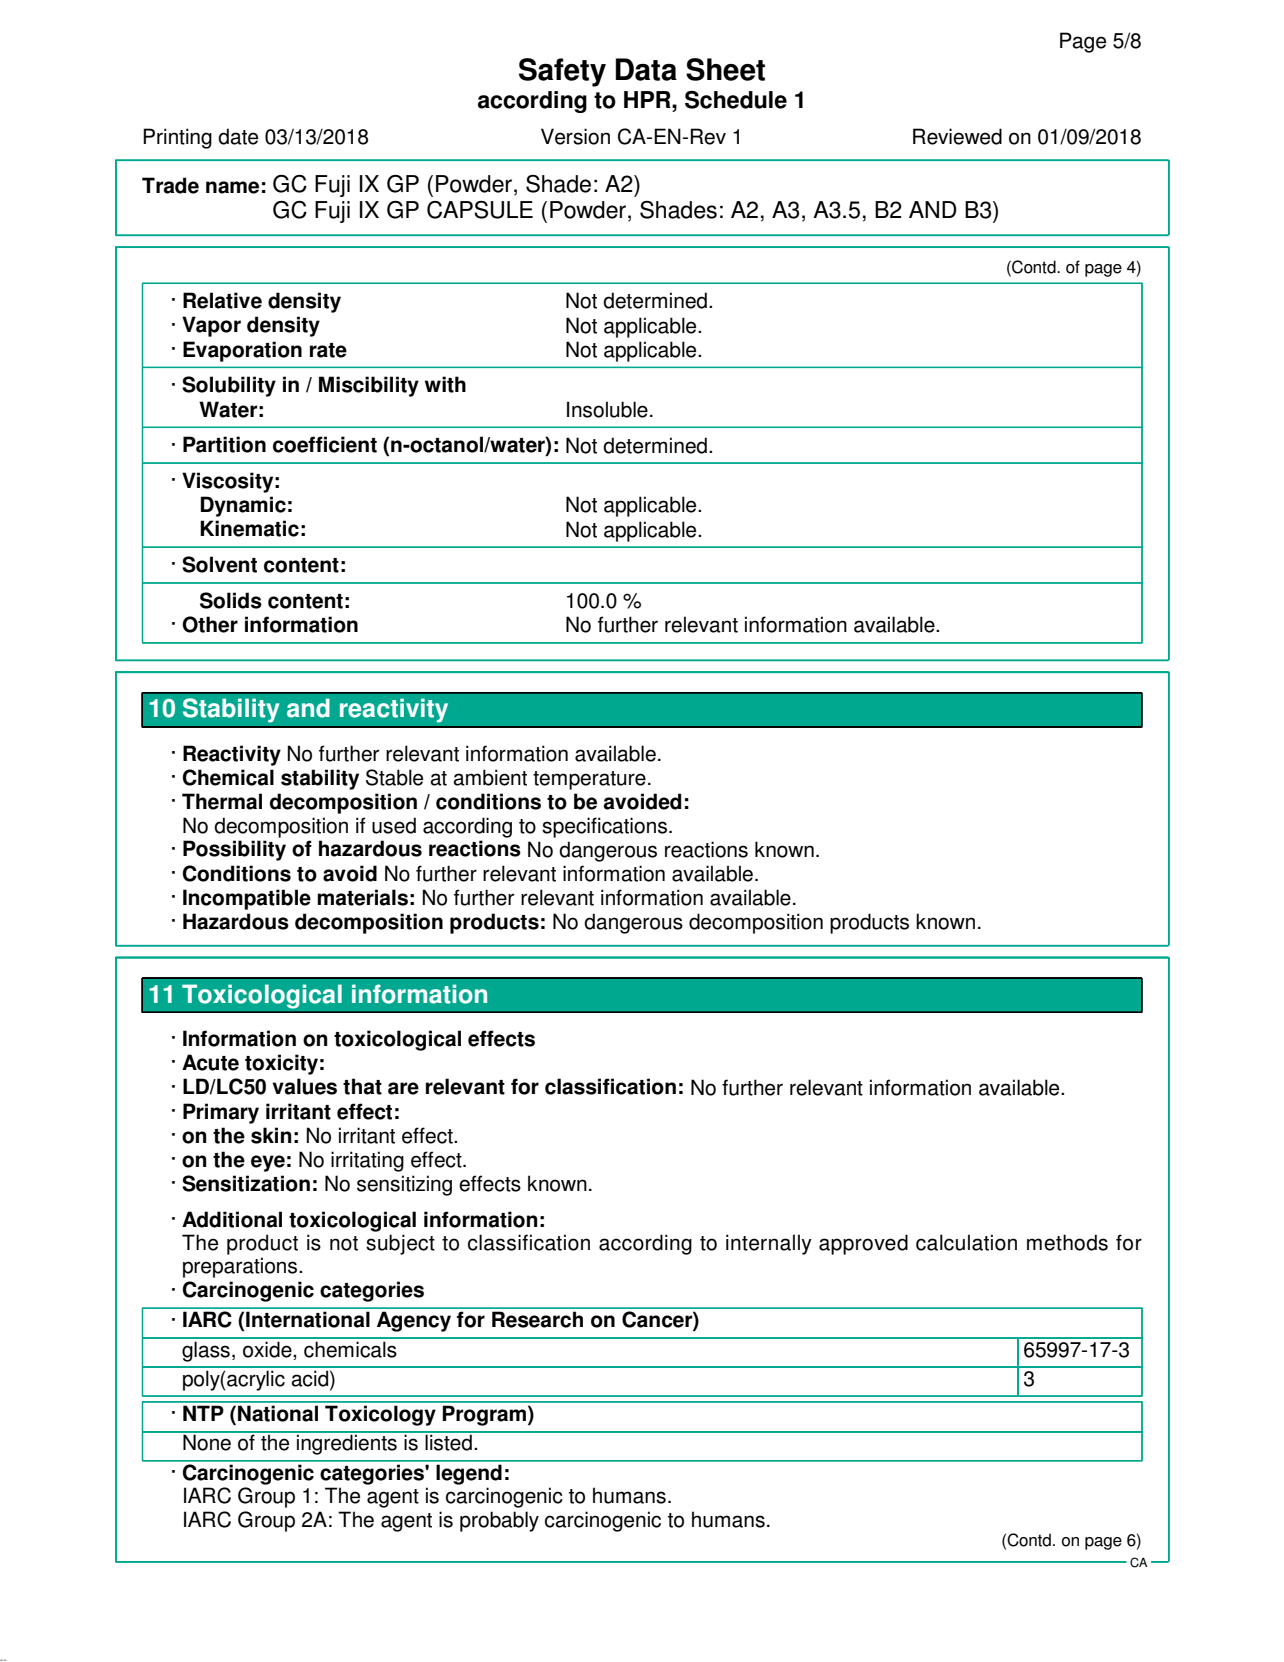 Image resolution: width=1284 pixels, height=1662 pixels. I want to click on internally, so click(769, 1244).
